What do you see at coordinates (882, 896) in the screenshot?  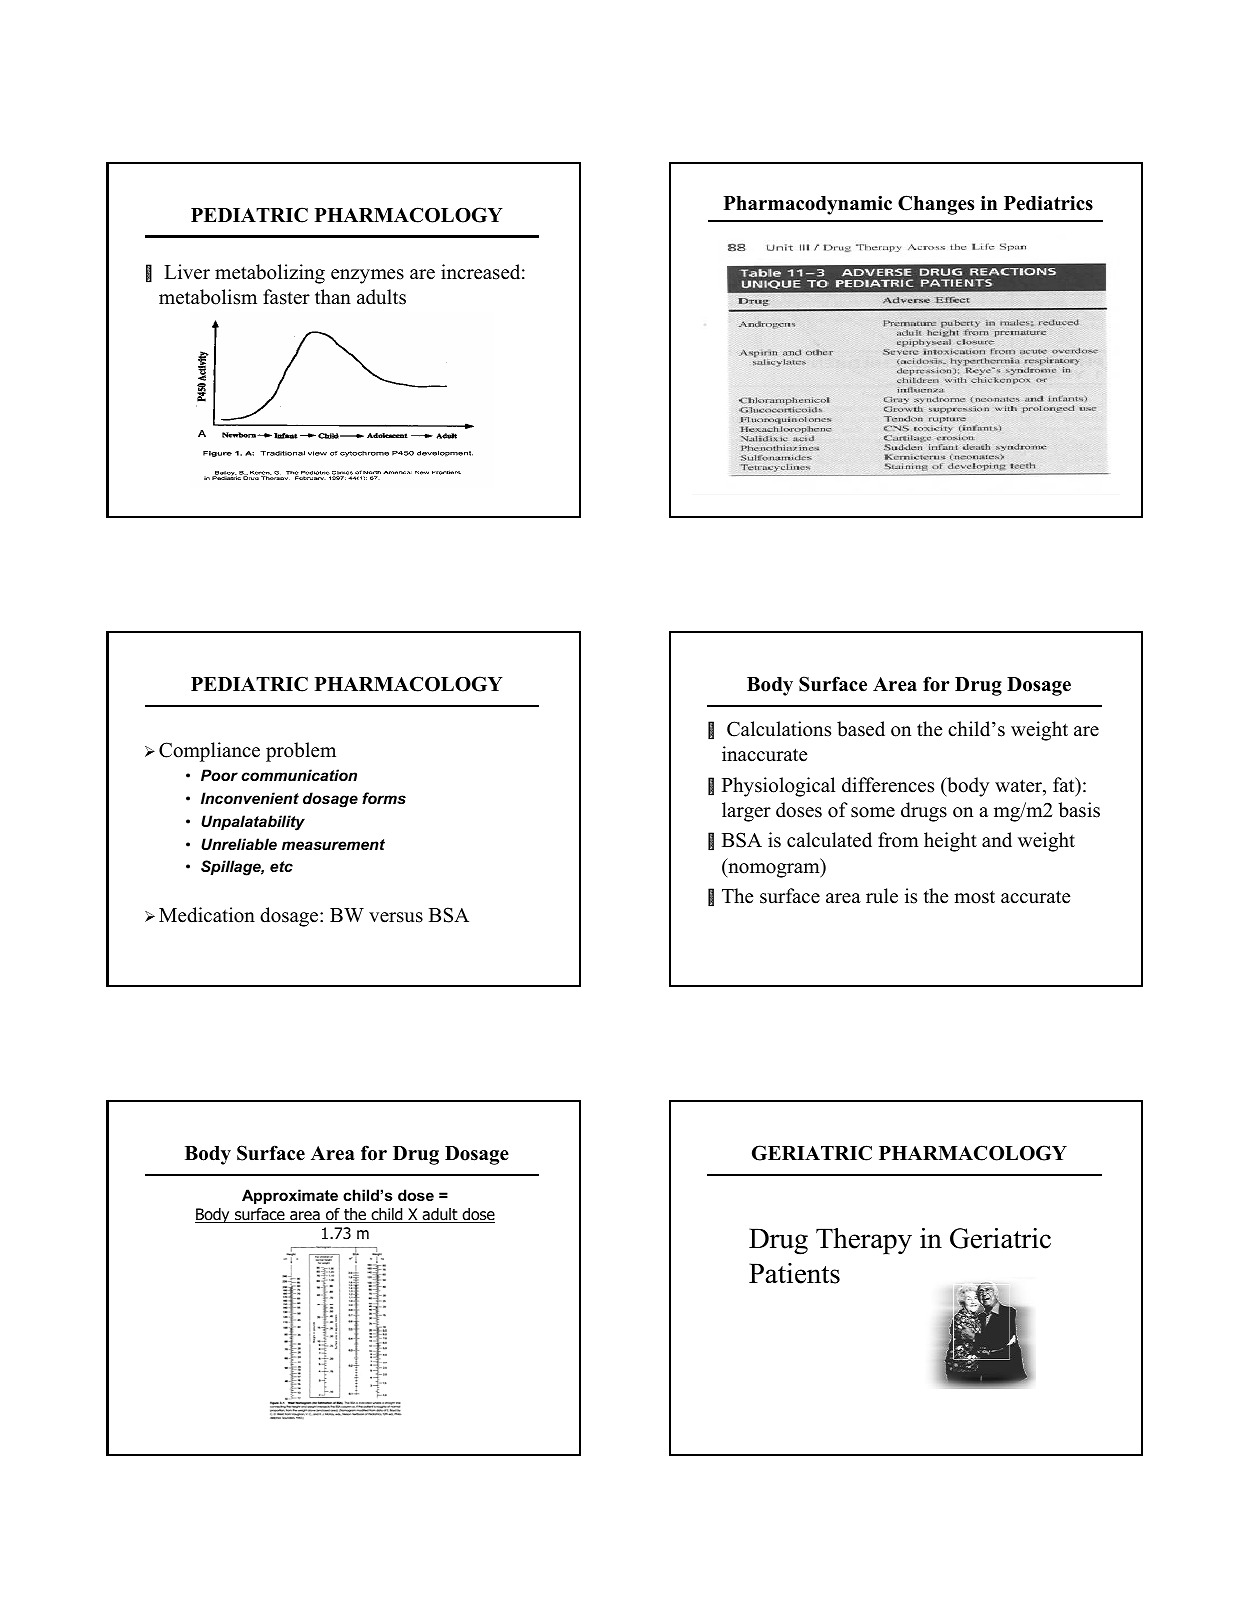 I see `rule` at bounding box center [882, 896].
